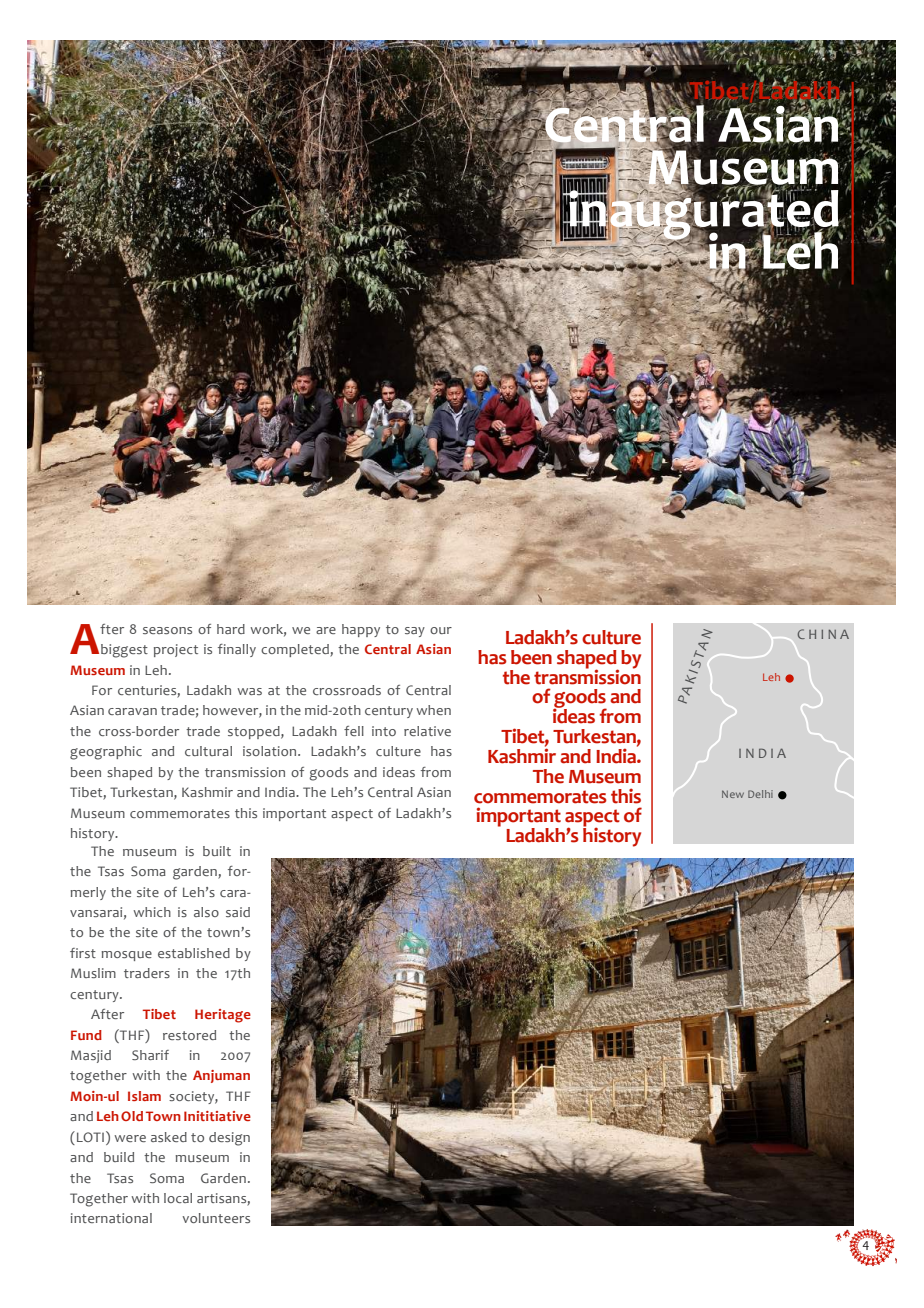  What do you see at coordinates (189, 1035) in the page?
I see `restored` at bounding box center [189, 1035].
